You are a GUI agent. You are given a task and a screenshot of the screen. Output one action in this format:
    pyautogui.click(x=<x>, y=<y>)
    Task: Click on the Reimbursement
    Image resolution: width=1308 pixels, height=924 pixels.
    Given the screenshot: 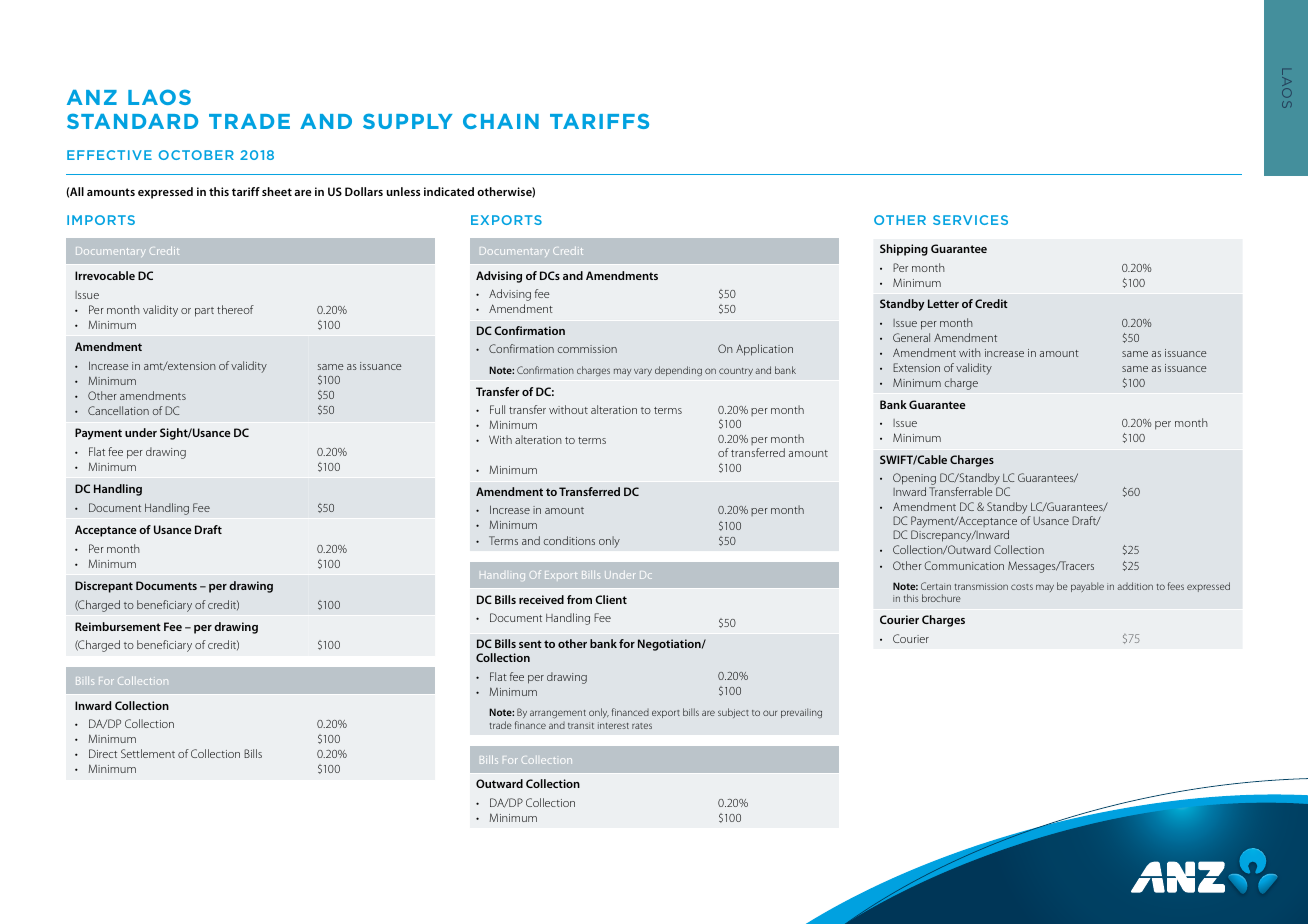 What is the action you would take?
    pyautogui.click(x=118, y=626)
